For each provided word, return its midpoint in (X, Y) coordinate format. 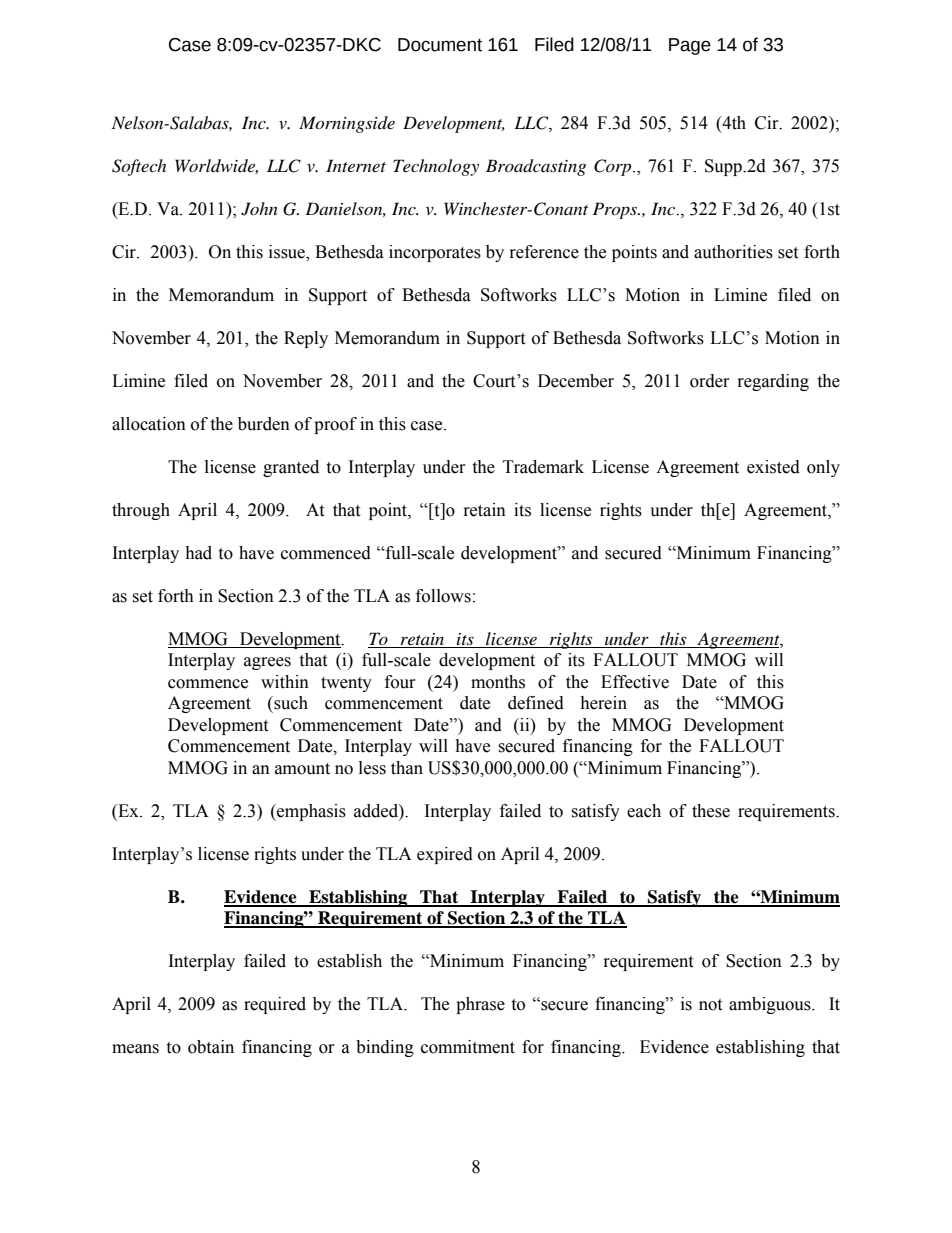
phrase (480, 1005)
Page (690, 46)
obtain (211, 1047)
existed (773, 467)
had (198, 553)
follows (443, 596)
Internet (356, 165)
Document (440, 45)
